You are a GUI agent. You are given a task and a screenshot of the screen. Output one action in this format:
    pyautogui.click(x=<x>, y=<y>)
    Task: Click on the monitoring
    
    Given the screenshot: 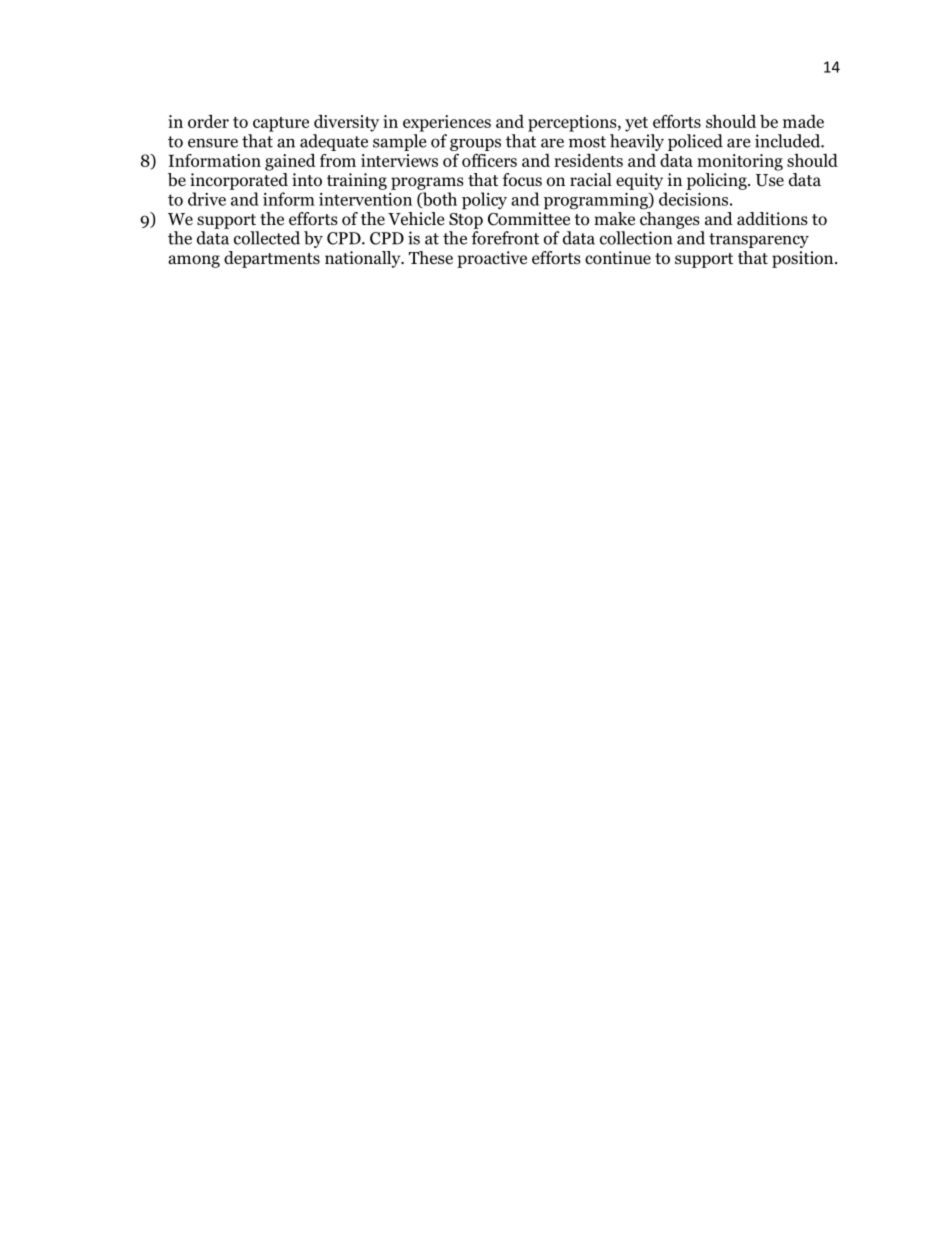 What is the action you would take?
    pyautogui.click(x=740, y=162)
